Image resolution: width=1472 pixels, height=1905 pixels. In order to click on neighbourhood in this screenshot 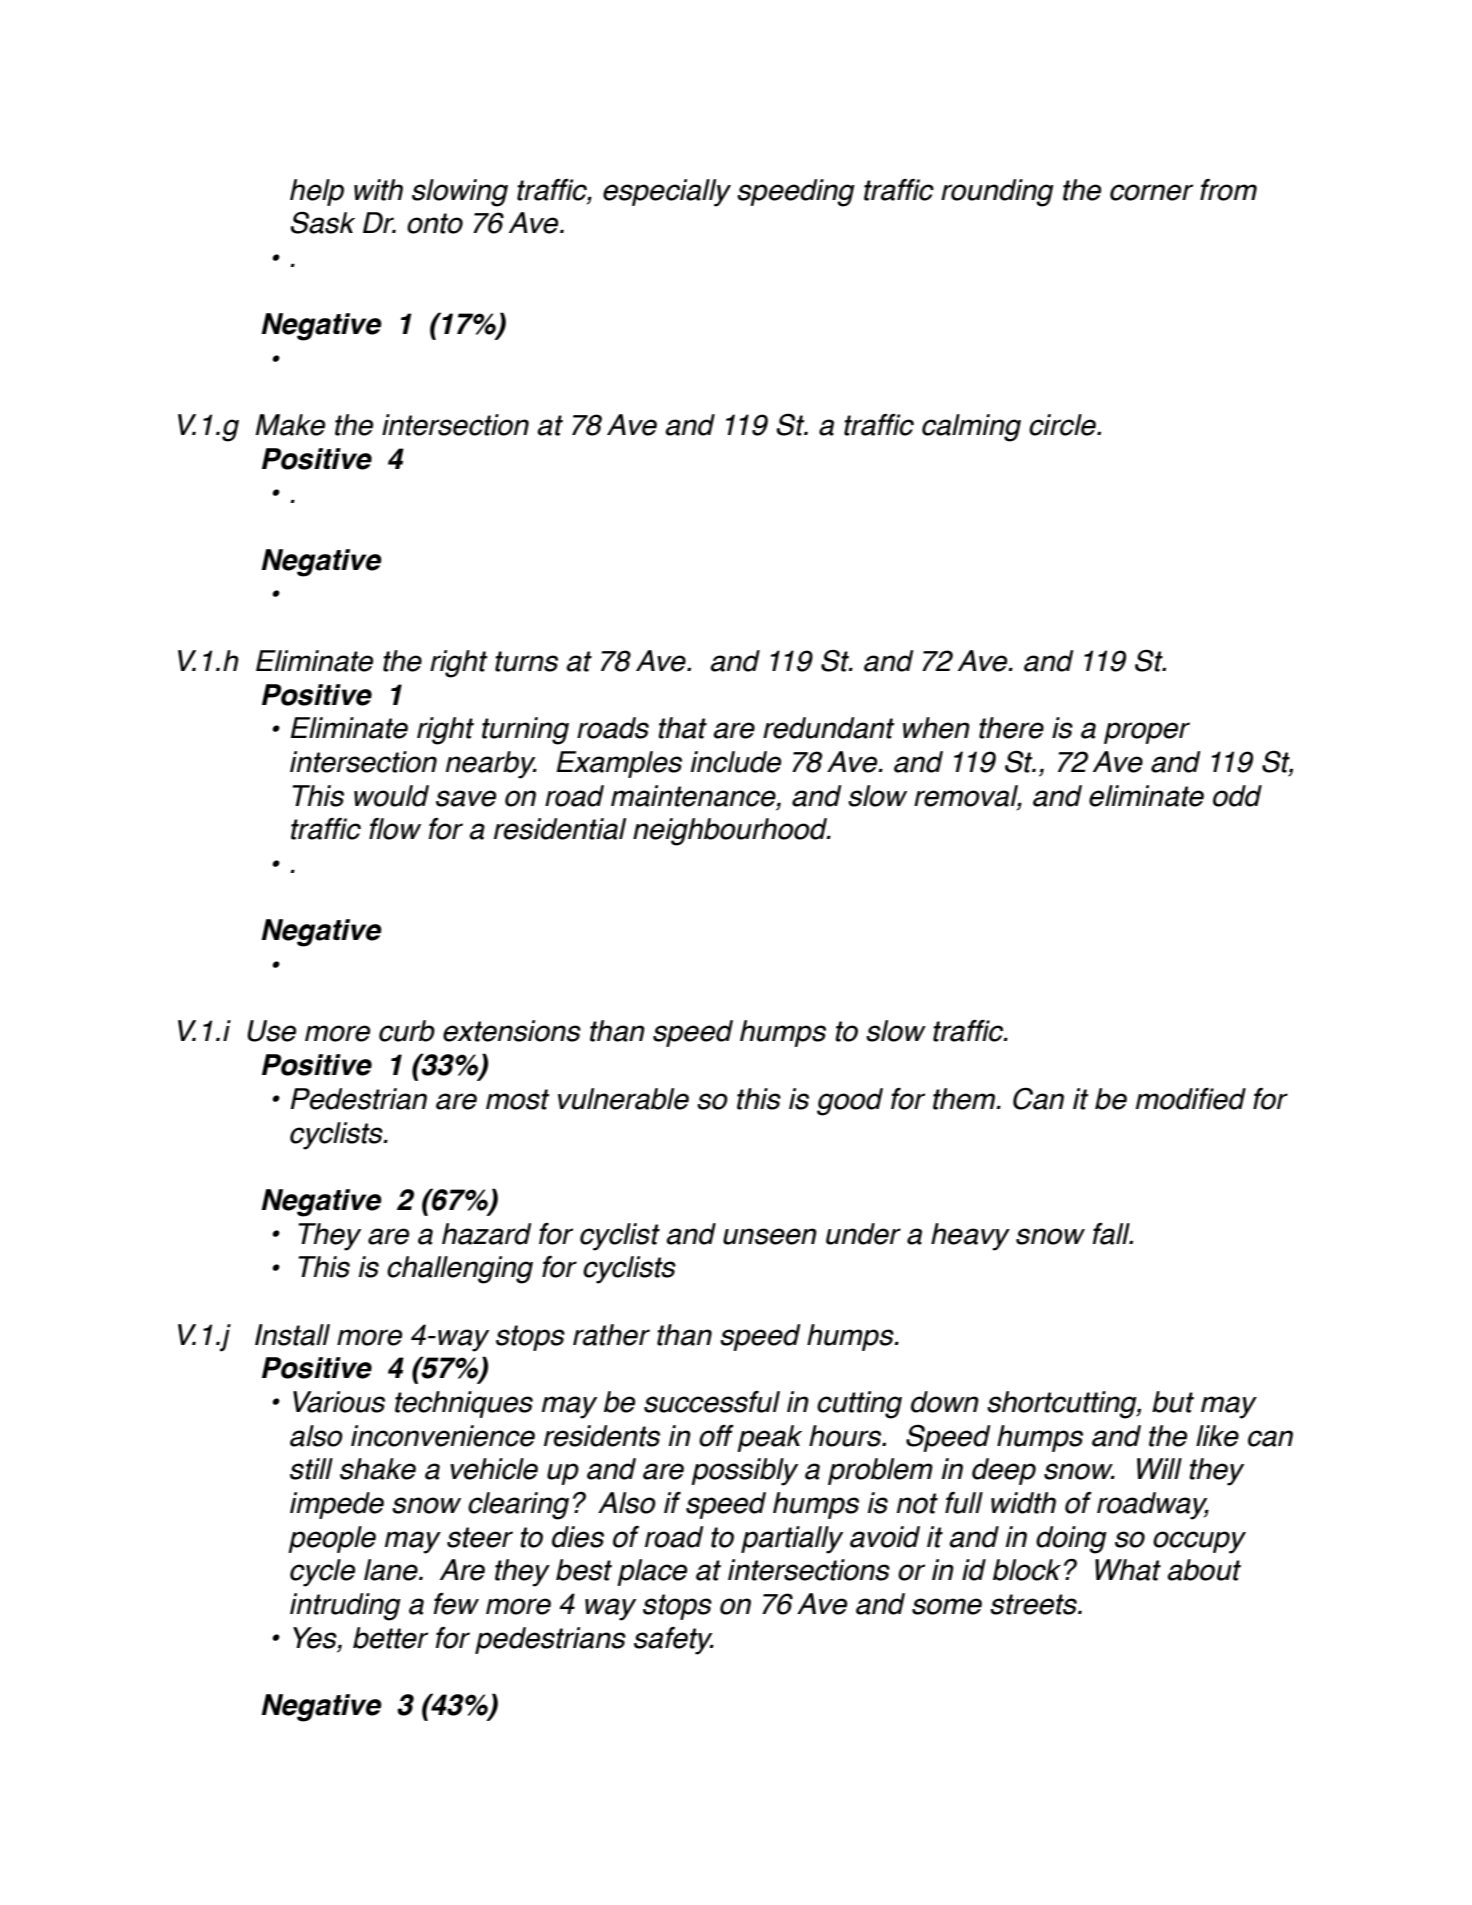, I will do `click(731, 832)`.
